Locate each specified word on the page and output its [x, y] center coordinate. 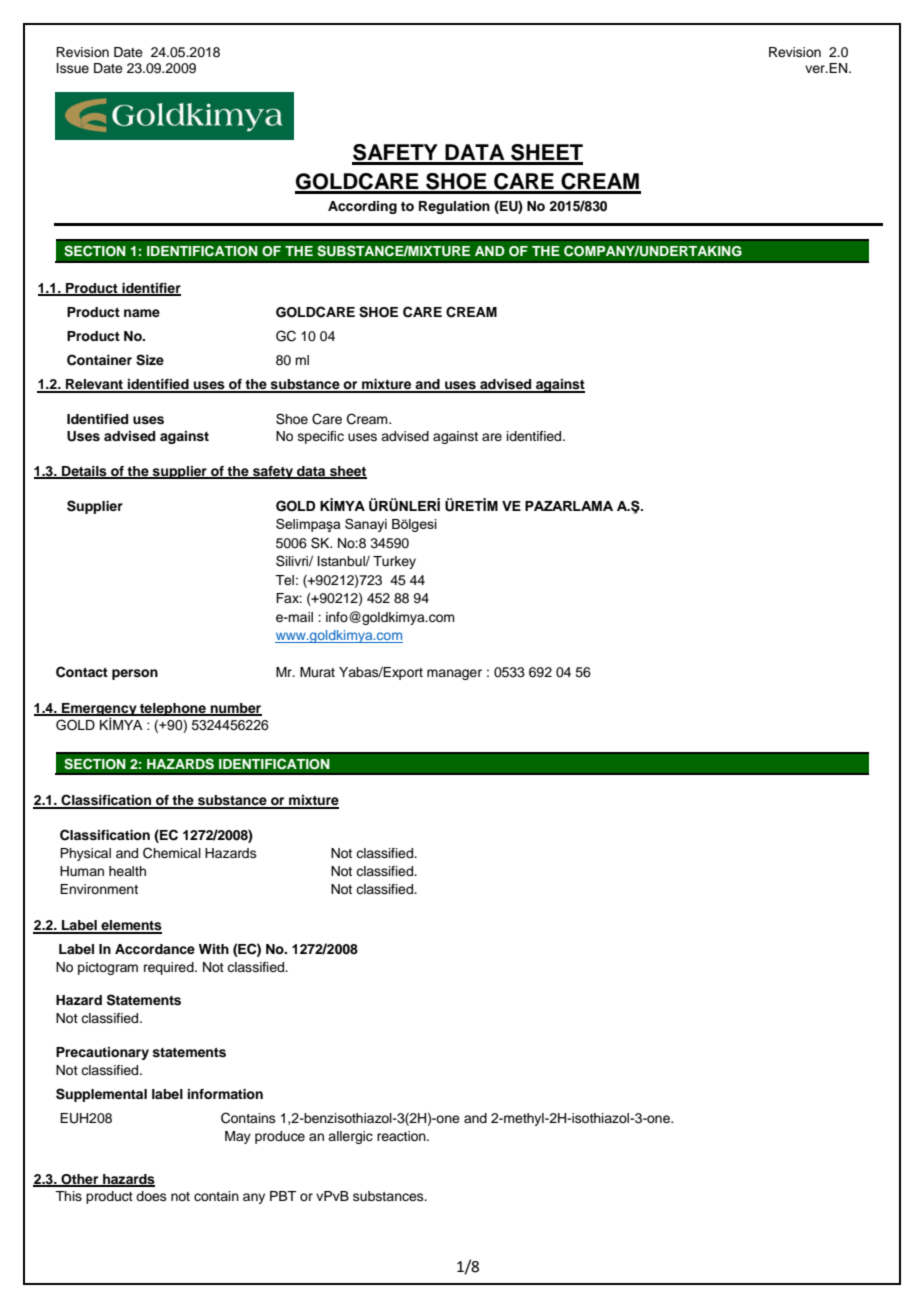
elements [130, 926]
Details [84, 472]
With [214, 949]
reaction [402, 1136]
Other [80, 1180]
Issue [73, 68]
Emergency [99, 711]
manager [454, 674]
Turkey [394, 562]
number [235, 709]
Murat [317, 672]
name [142, 313]
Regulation [454, 207]
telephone [173, 709]
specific [321, 437]
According [362, 207]
